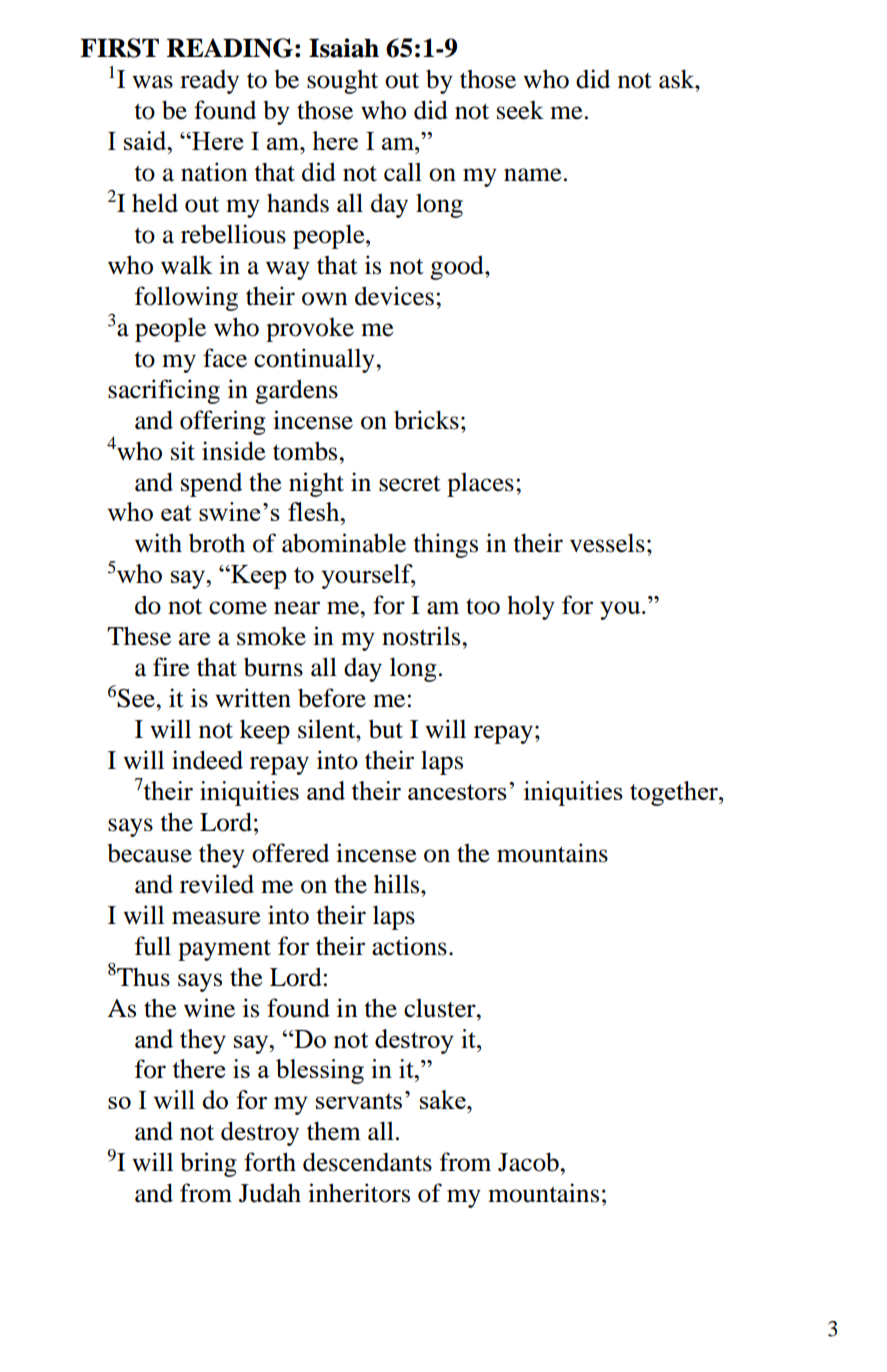 The height and width of the document is (1372, 887). I want to click on yourself, so click(368, 576).
